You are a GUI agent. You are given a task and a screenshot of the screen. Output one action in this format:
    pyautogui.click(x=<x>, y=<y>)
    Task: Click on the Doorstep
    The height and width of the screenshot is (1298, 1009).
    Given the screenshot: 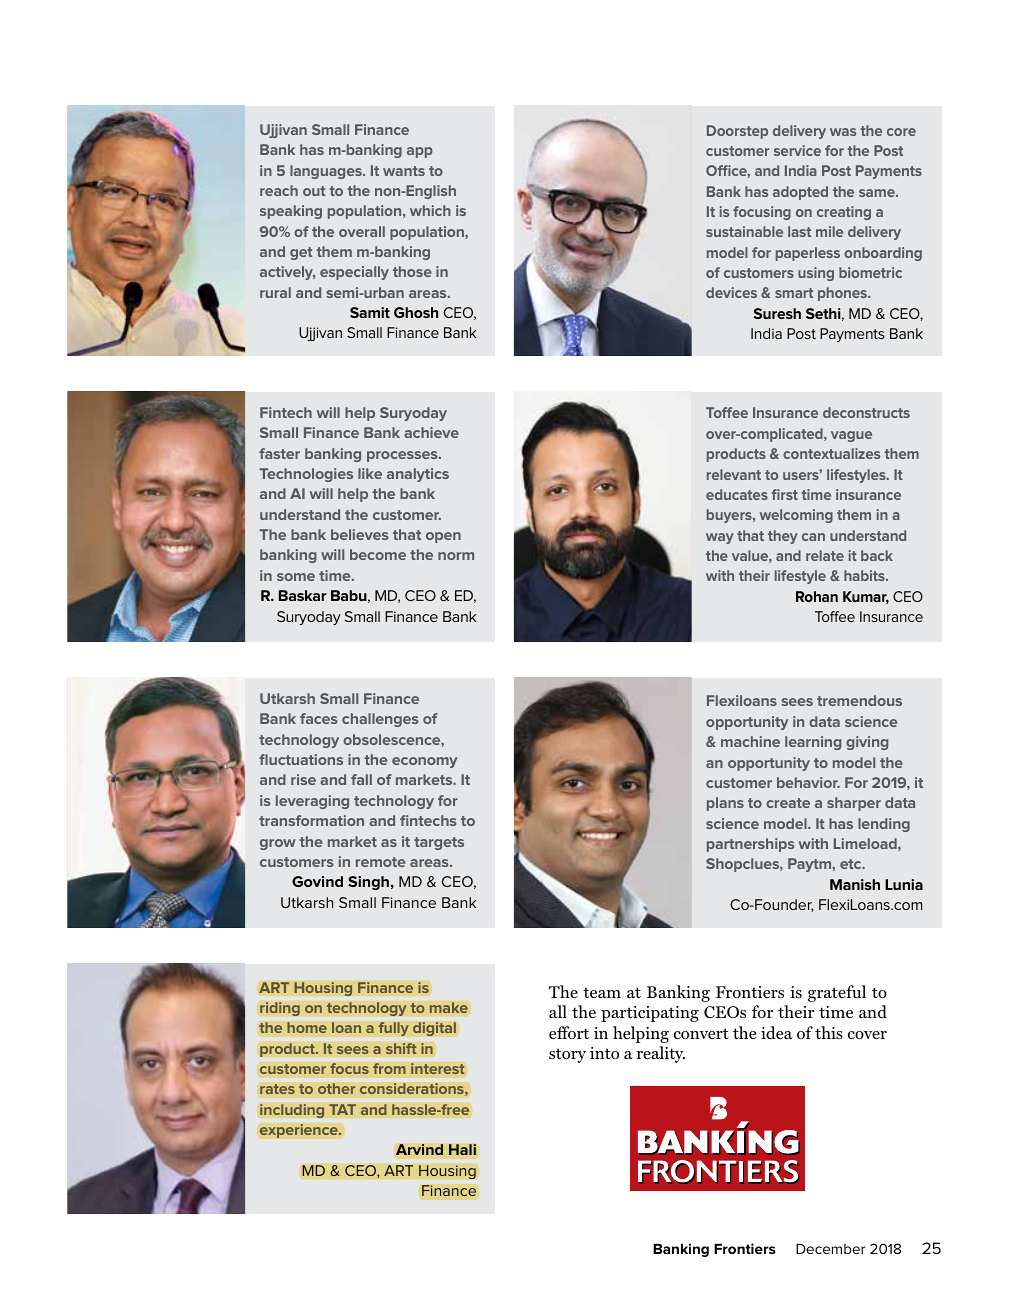 What is the action you would take?
    pyautogui.click(x=737, y=132)
